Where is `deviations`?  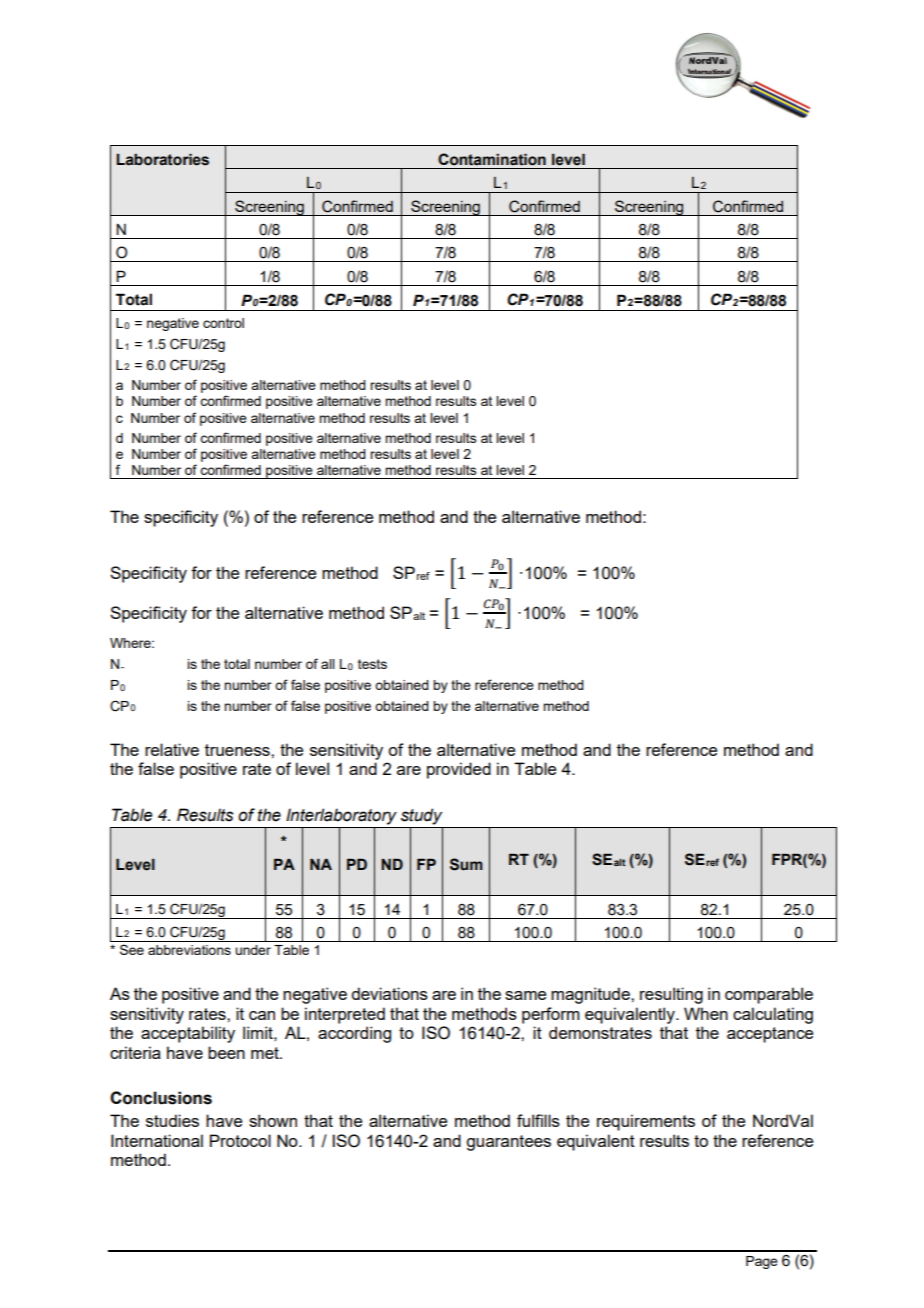
deviations is located at coordinates (389, 993).
